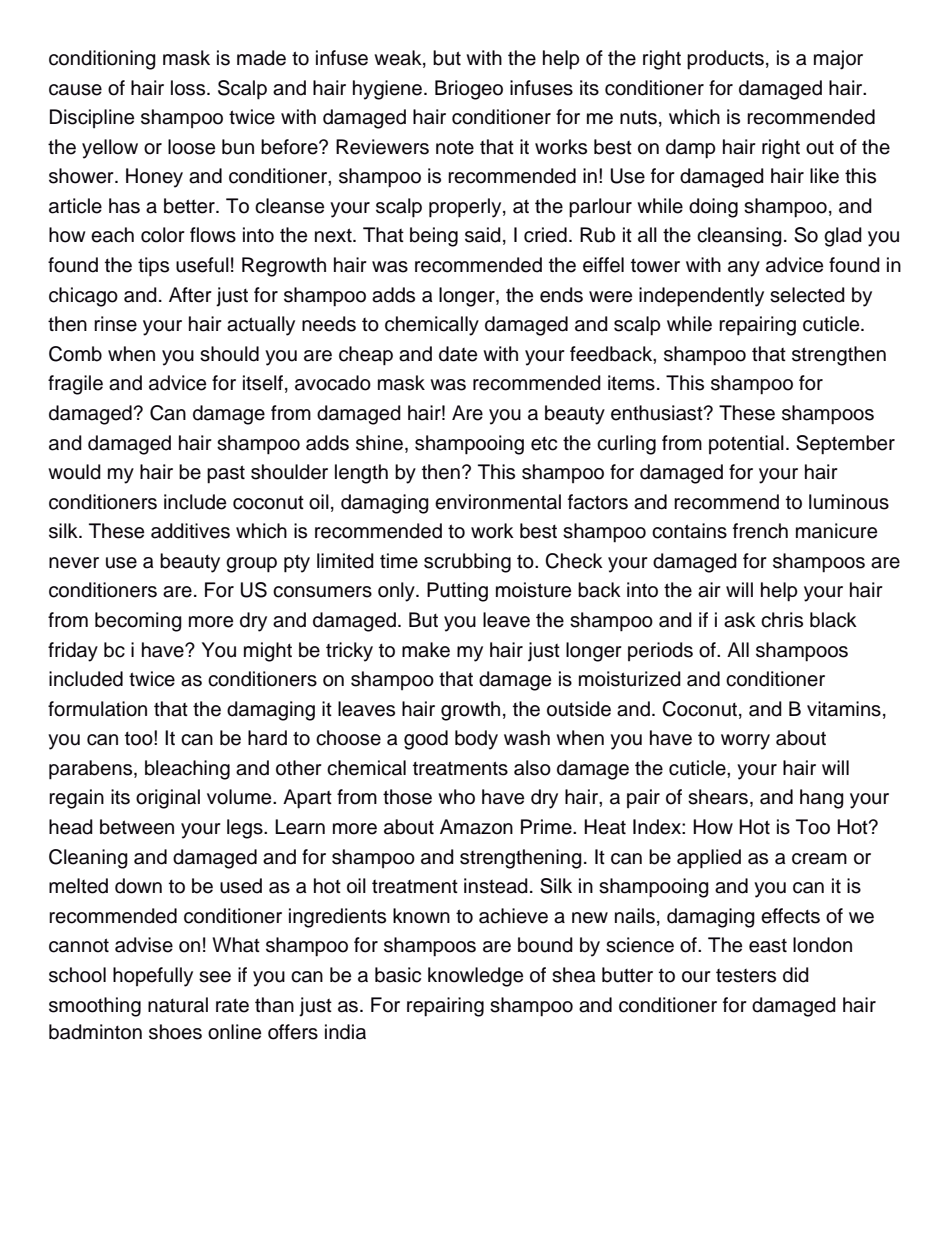 This screenshot has height=1233, width=952. Describe the element at coordinates (476, 740) in the screenshot. I see `body` at that location.
